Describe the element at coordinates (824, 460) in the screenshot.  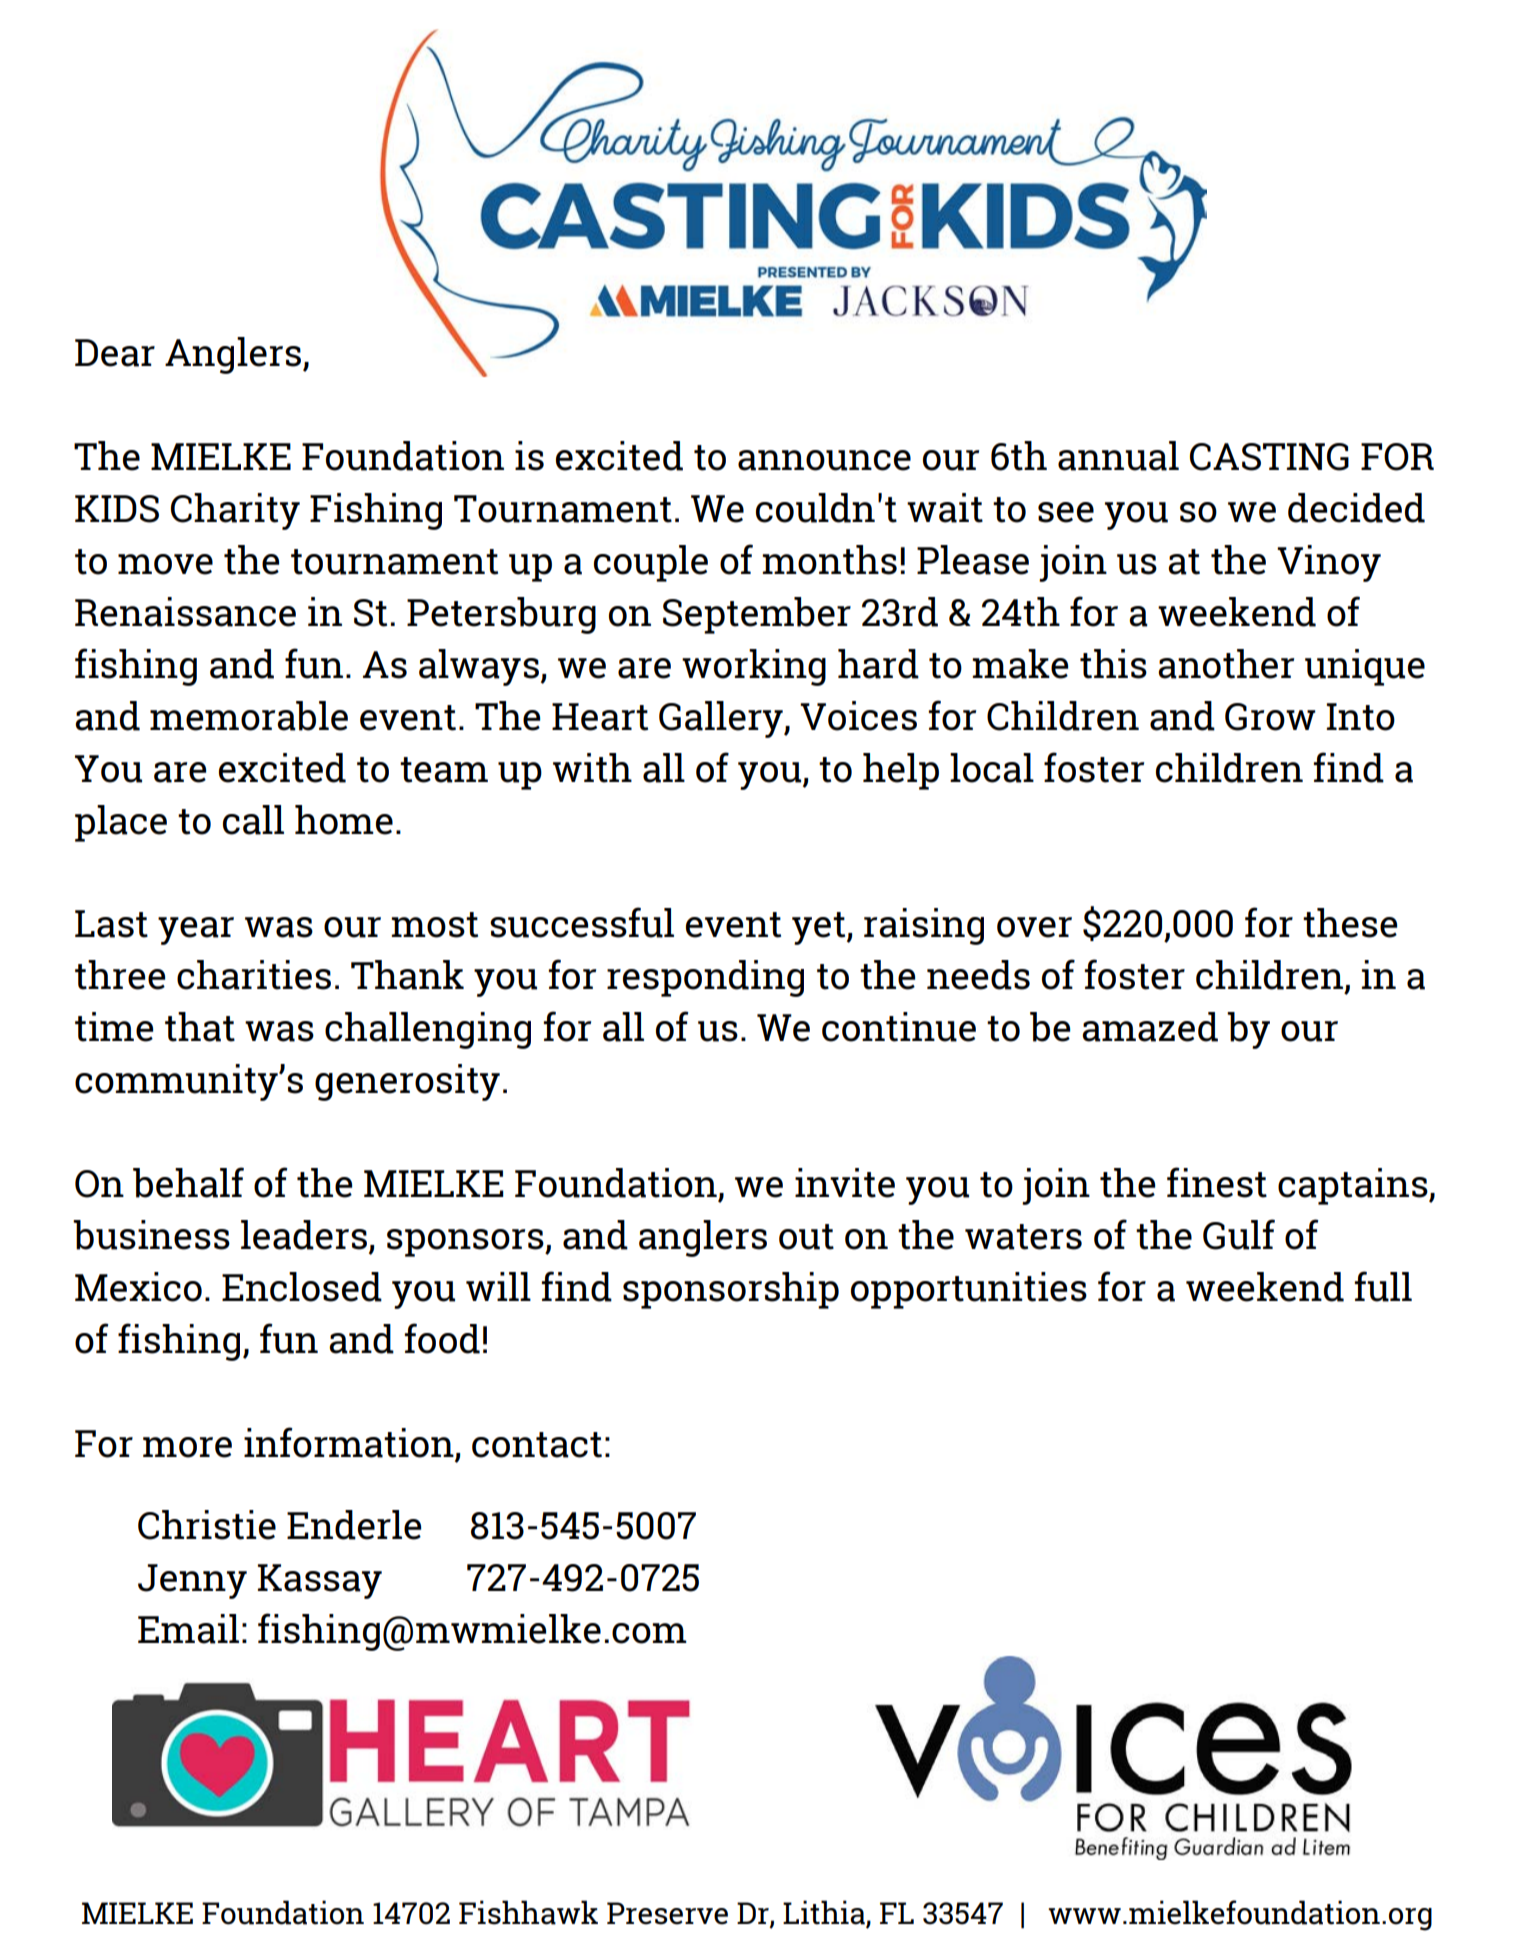
I see `announce` at that location.
